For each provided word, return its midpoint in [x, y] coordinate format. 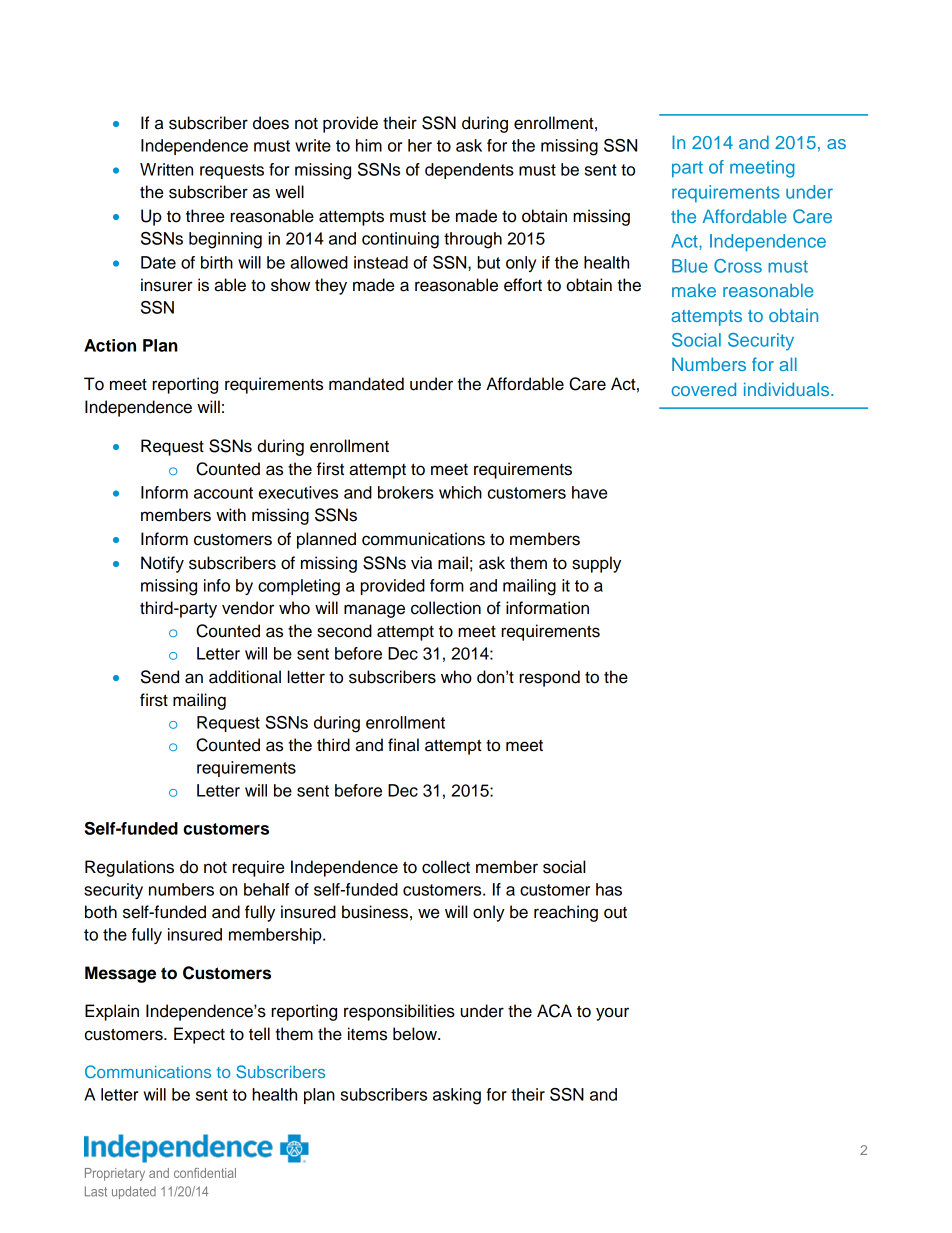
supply [596, 564]
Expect [199, 1035]
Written [166, 169]
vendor [248, 608]
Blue [690, 266]
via [421, 563]
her [420, 145]
